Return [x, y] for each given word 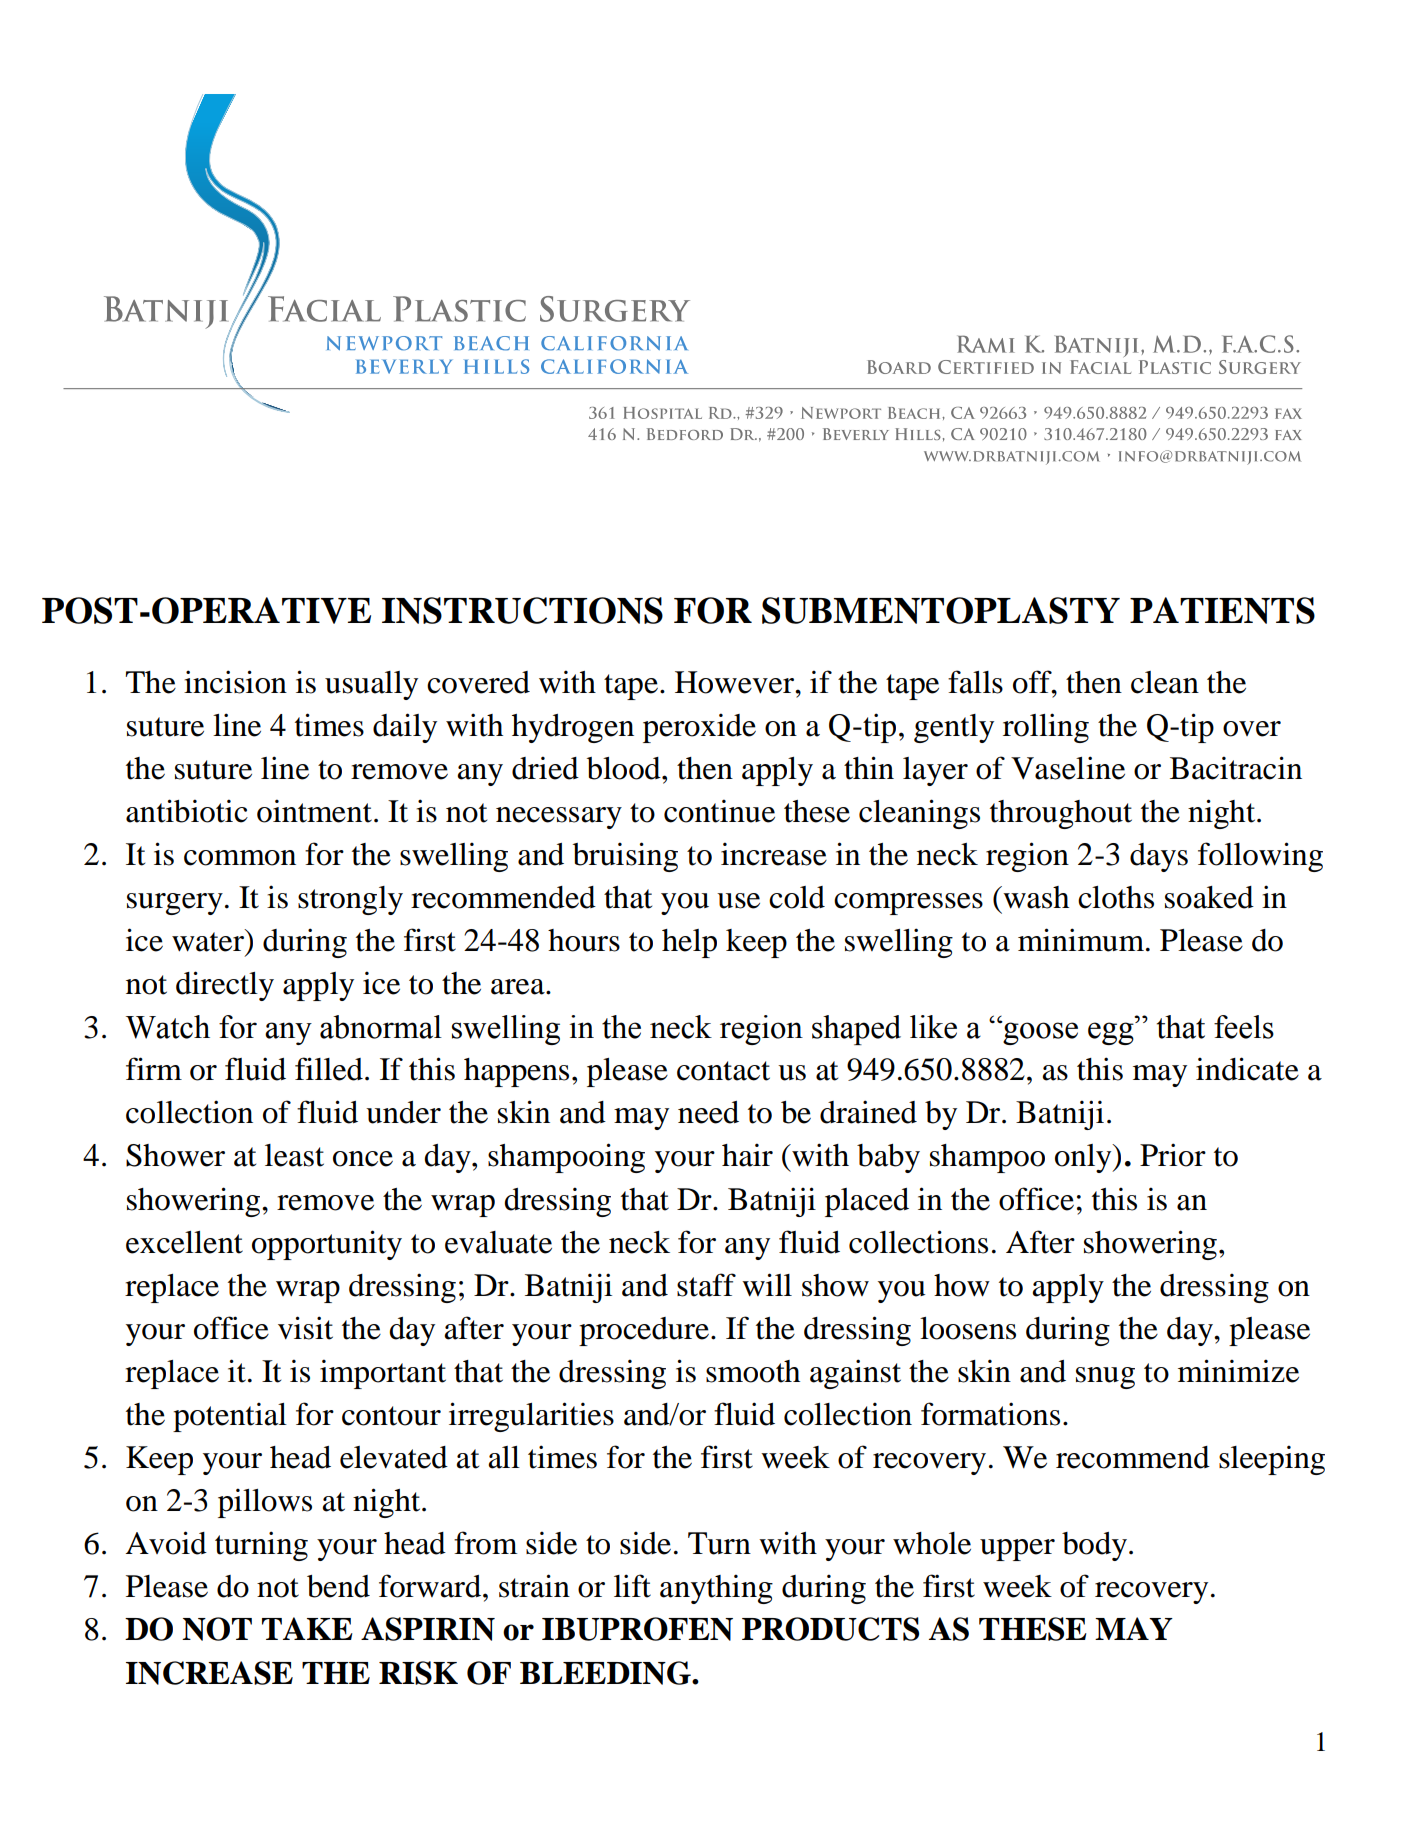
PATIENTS [1222, 610]
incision [235, 682]
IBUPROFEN [637, 1629]
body [1094, 1546]
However [736, 682]
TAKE [307, 1628]
